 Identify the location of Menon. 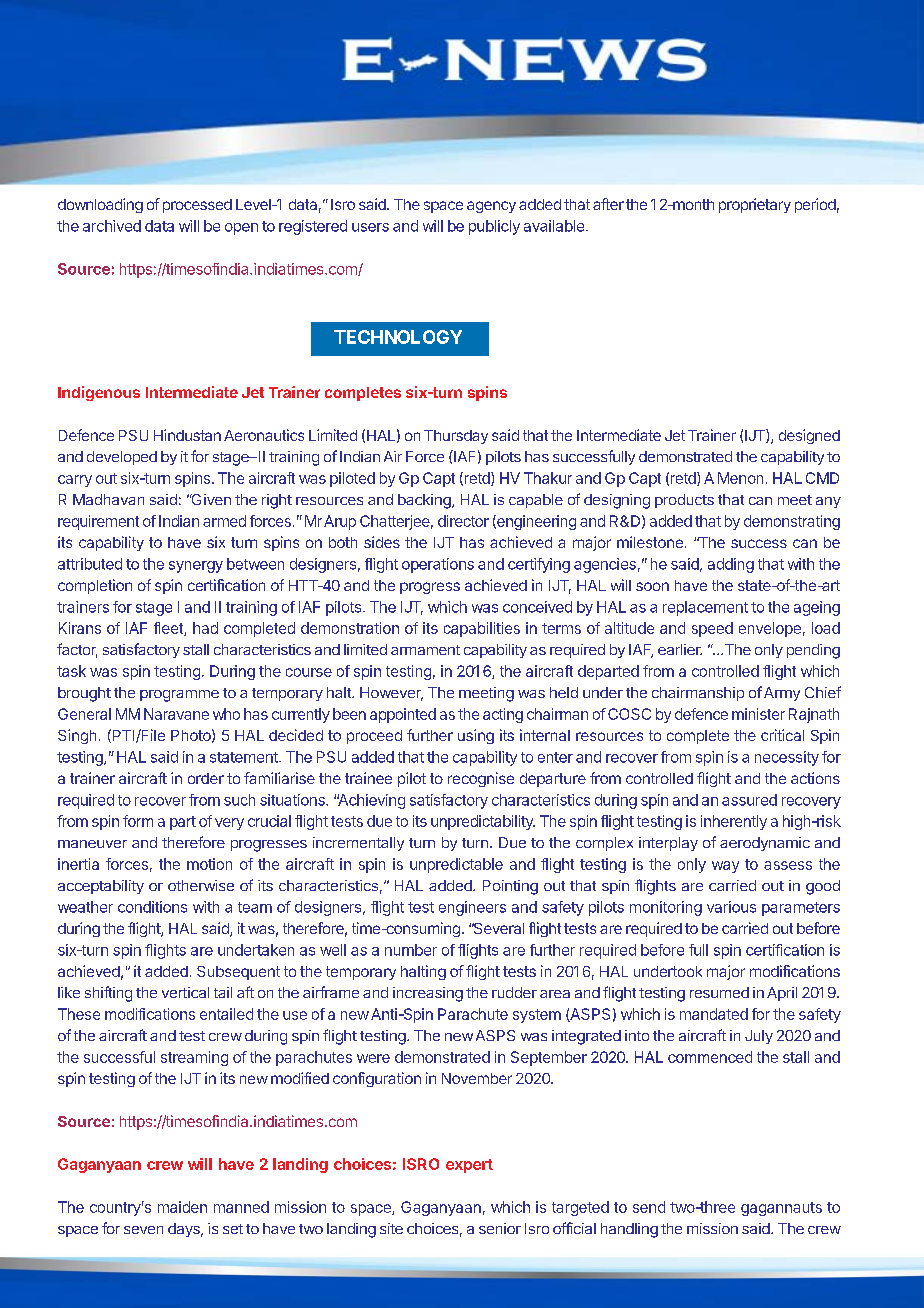
(740, 478).
